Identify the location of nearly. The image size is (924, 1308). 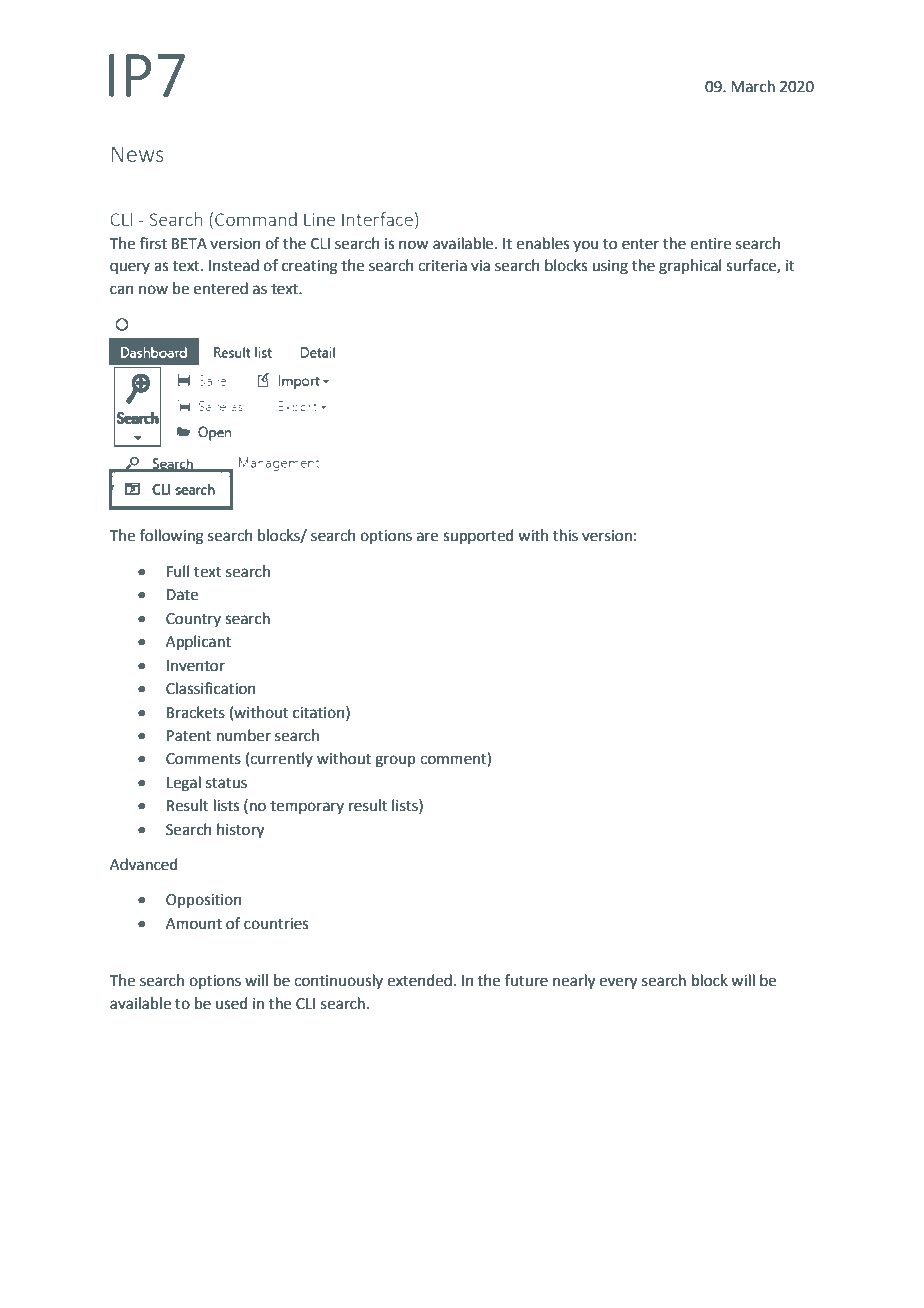
(574, 982).
